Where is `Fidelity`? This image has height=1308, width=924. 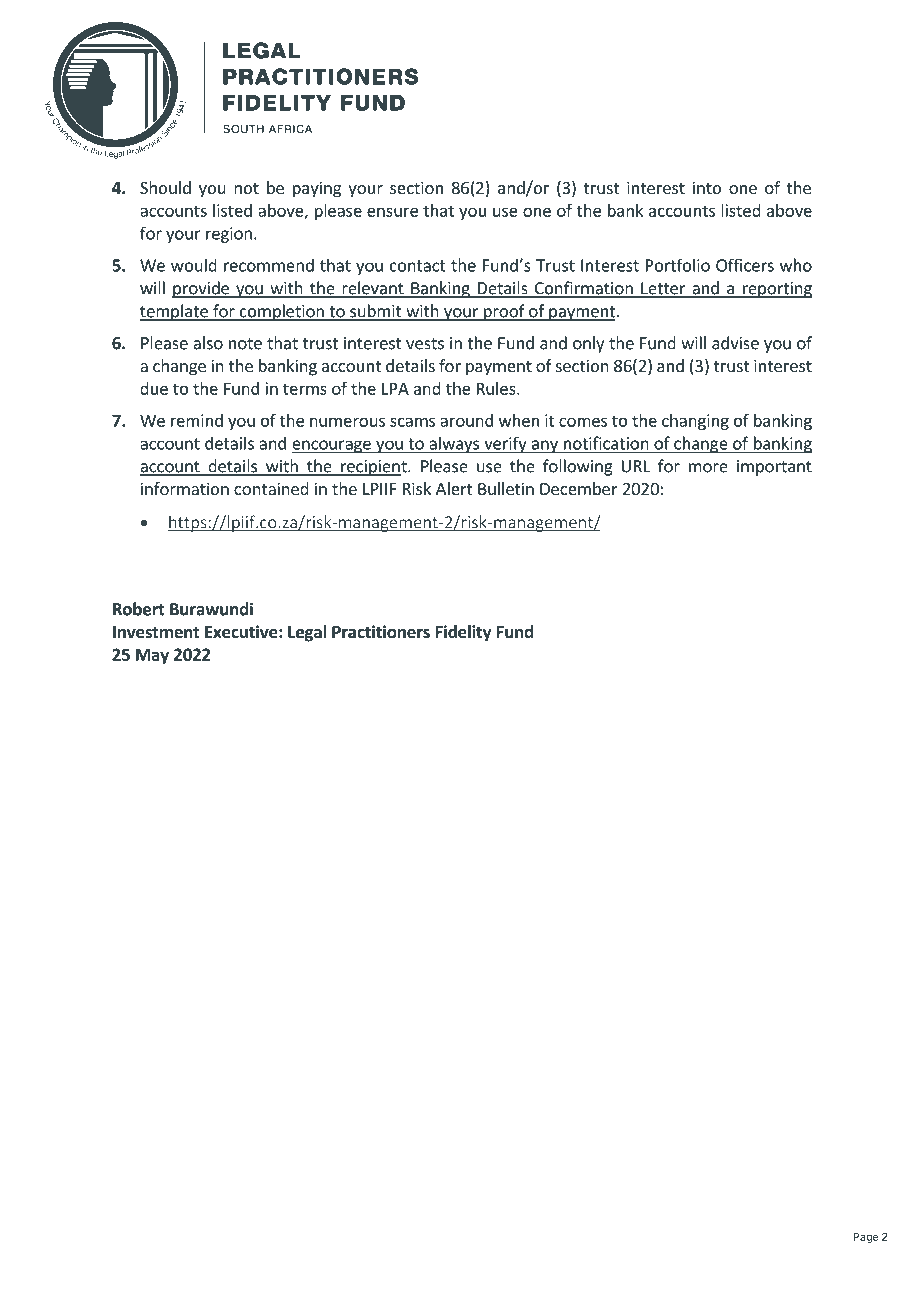 Fidelity is located at coordinates (464, 633).
